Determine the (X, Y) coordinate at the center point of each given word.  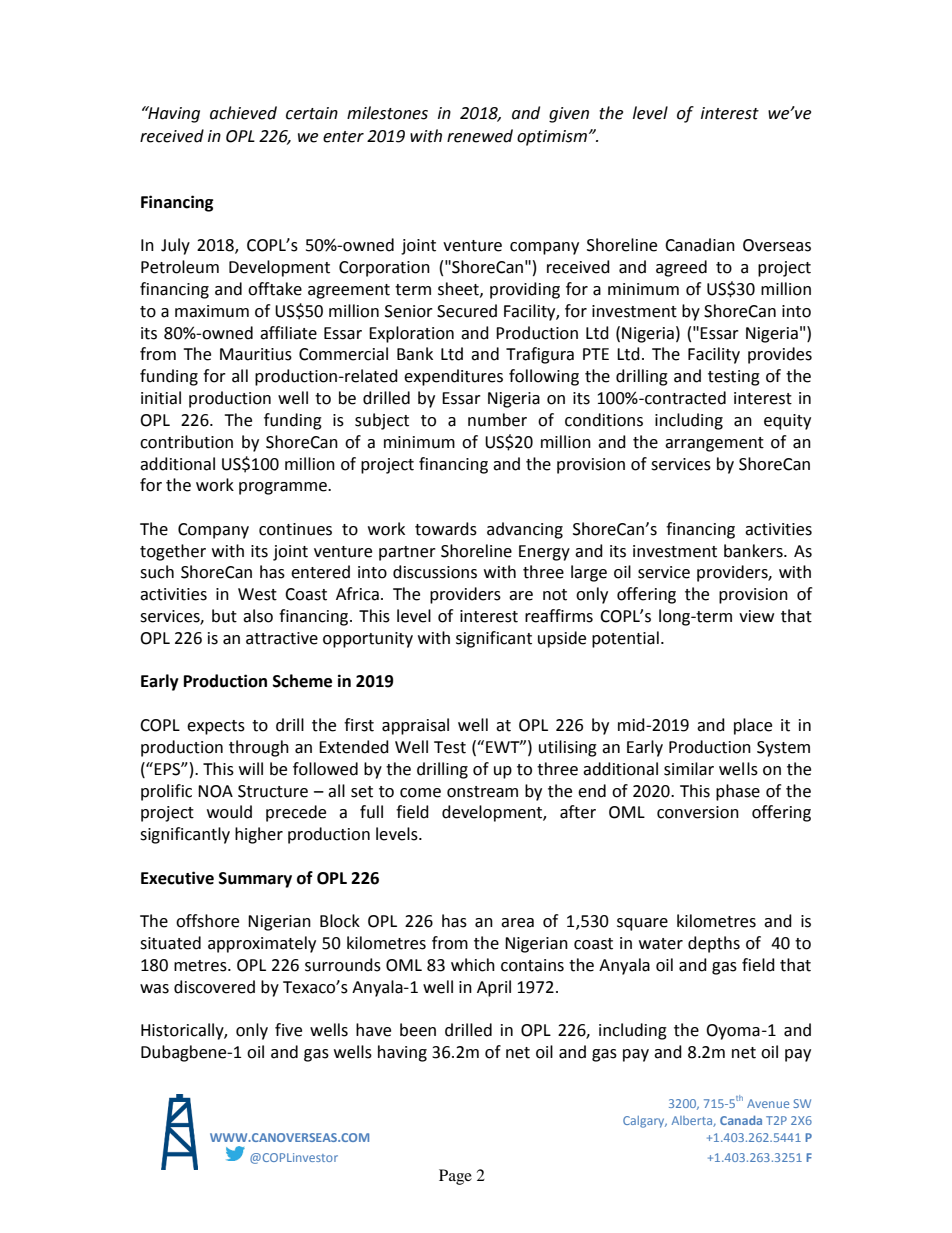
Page (455, 1177)
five (288, 1030)
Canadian (700, 245)
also (258, 616)
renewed (480, 136)
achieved (243, 113)
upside (562, 639)
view (756, 616)
